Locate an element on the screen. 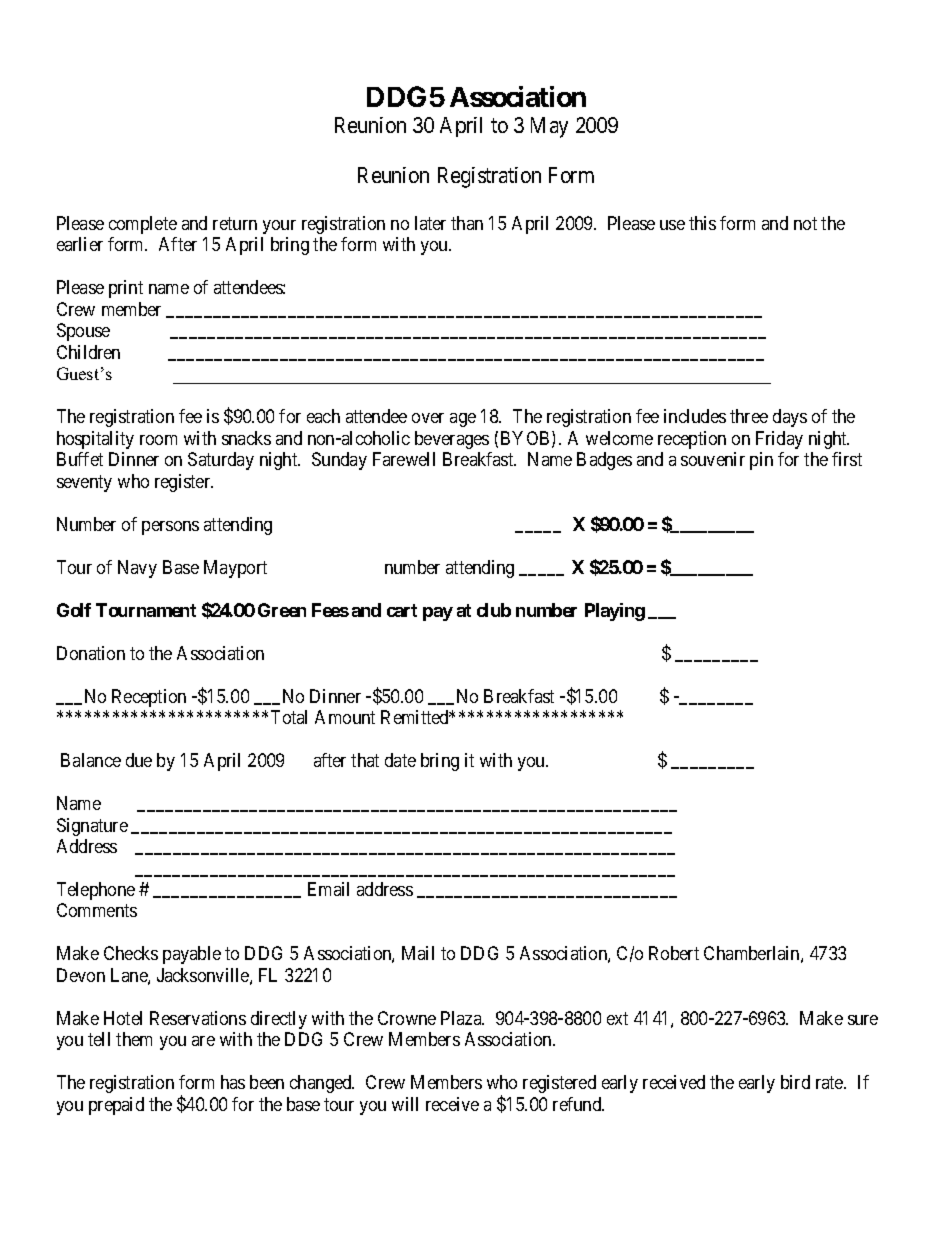  not is located at coordinates (805, 223).
